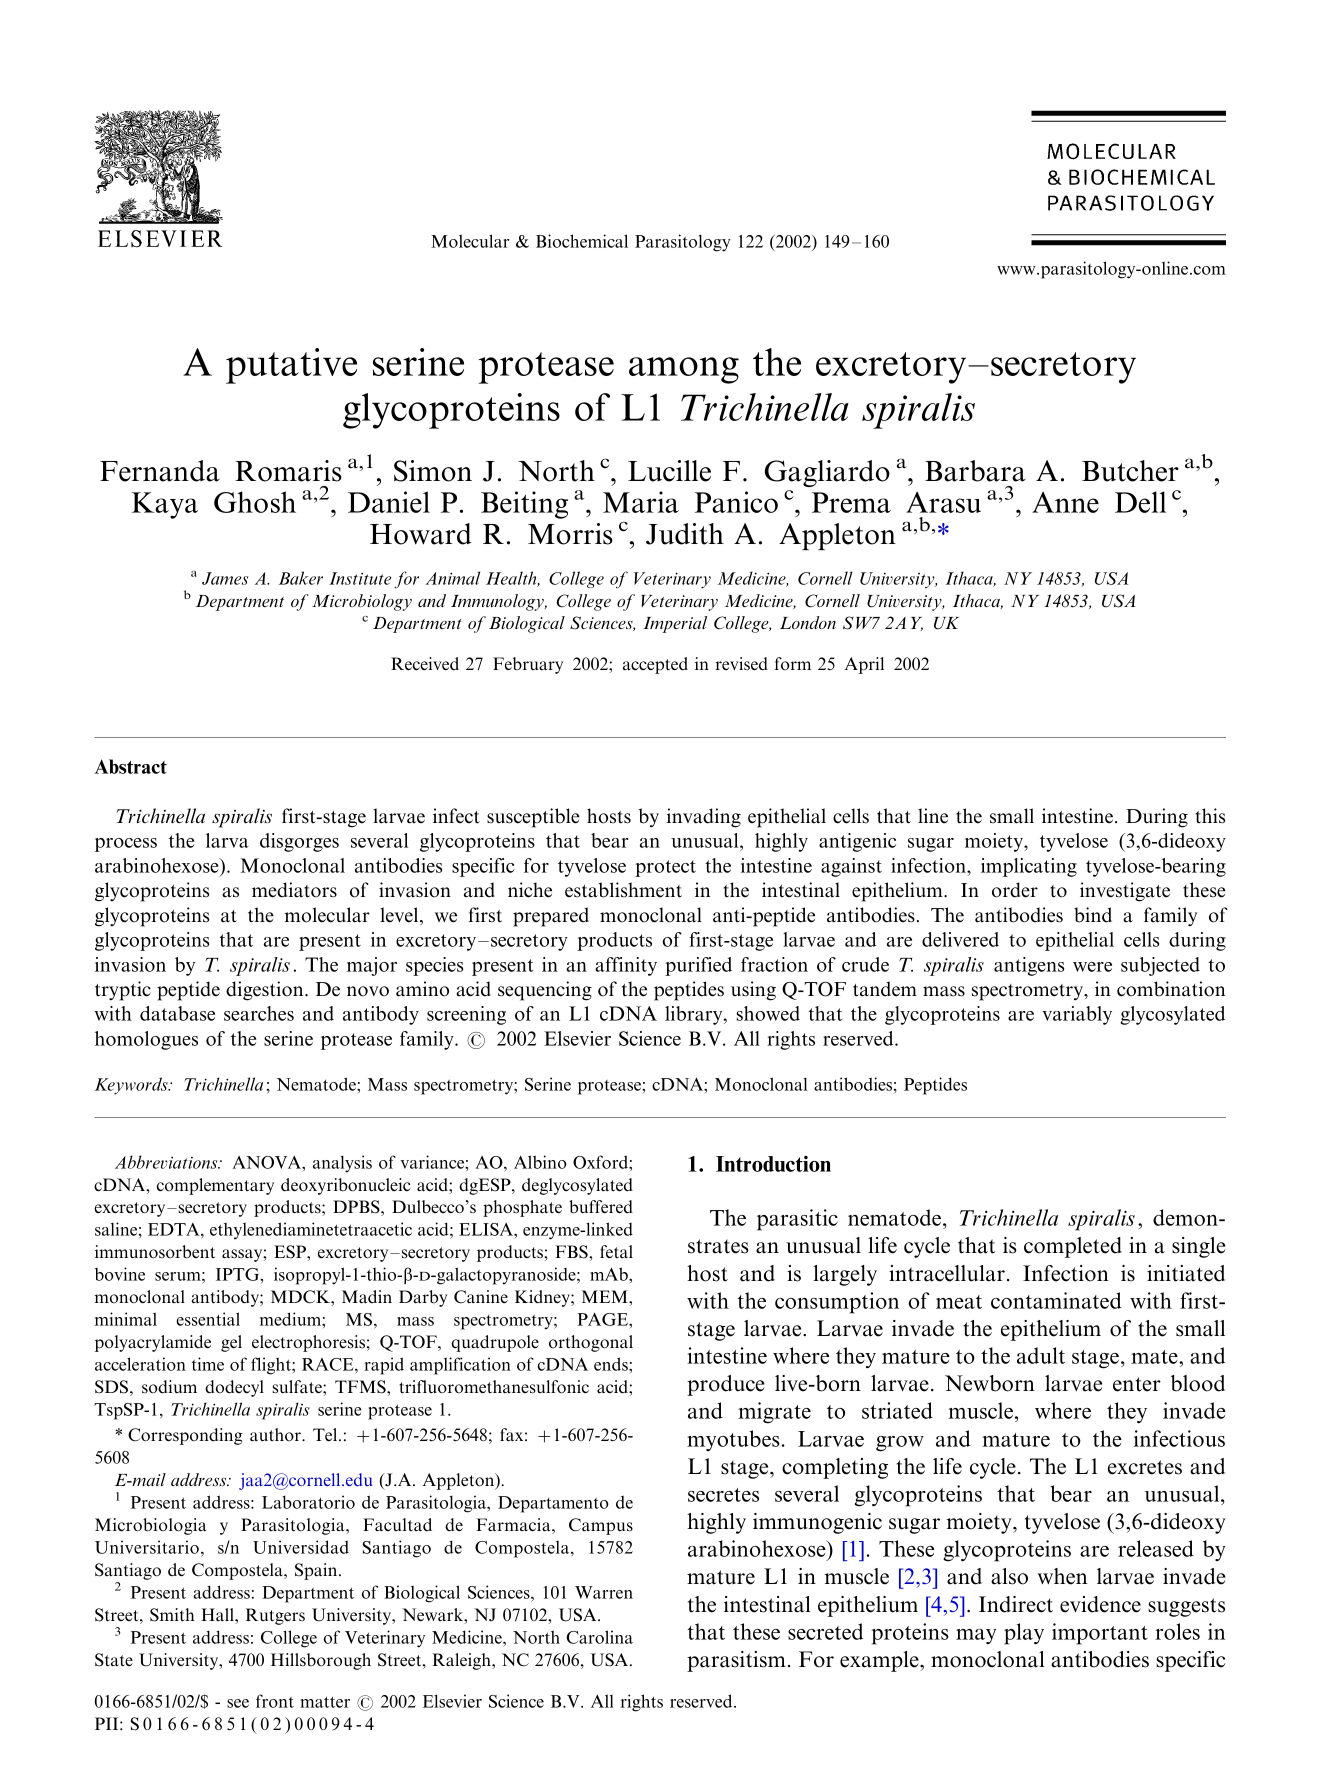 This document has width=1341, height=1790. What do you see at coordinates (1073, 1247) in the document?
I see `completed` at bounding box center [1073, 1247].
